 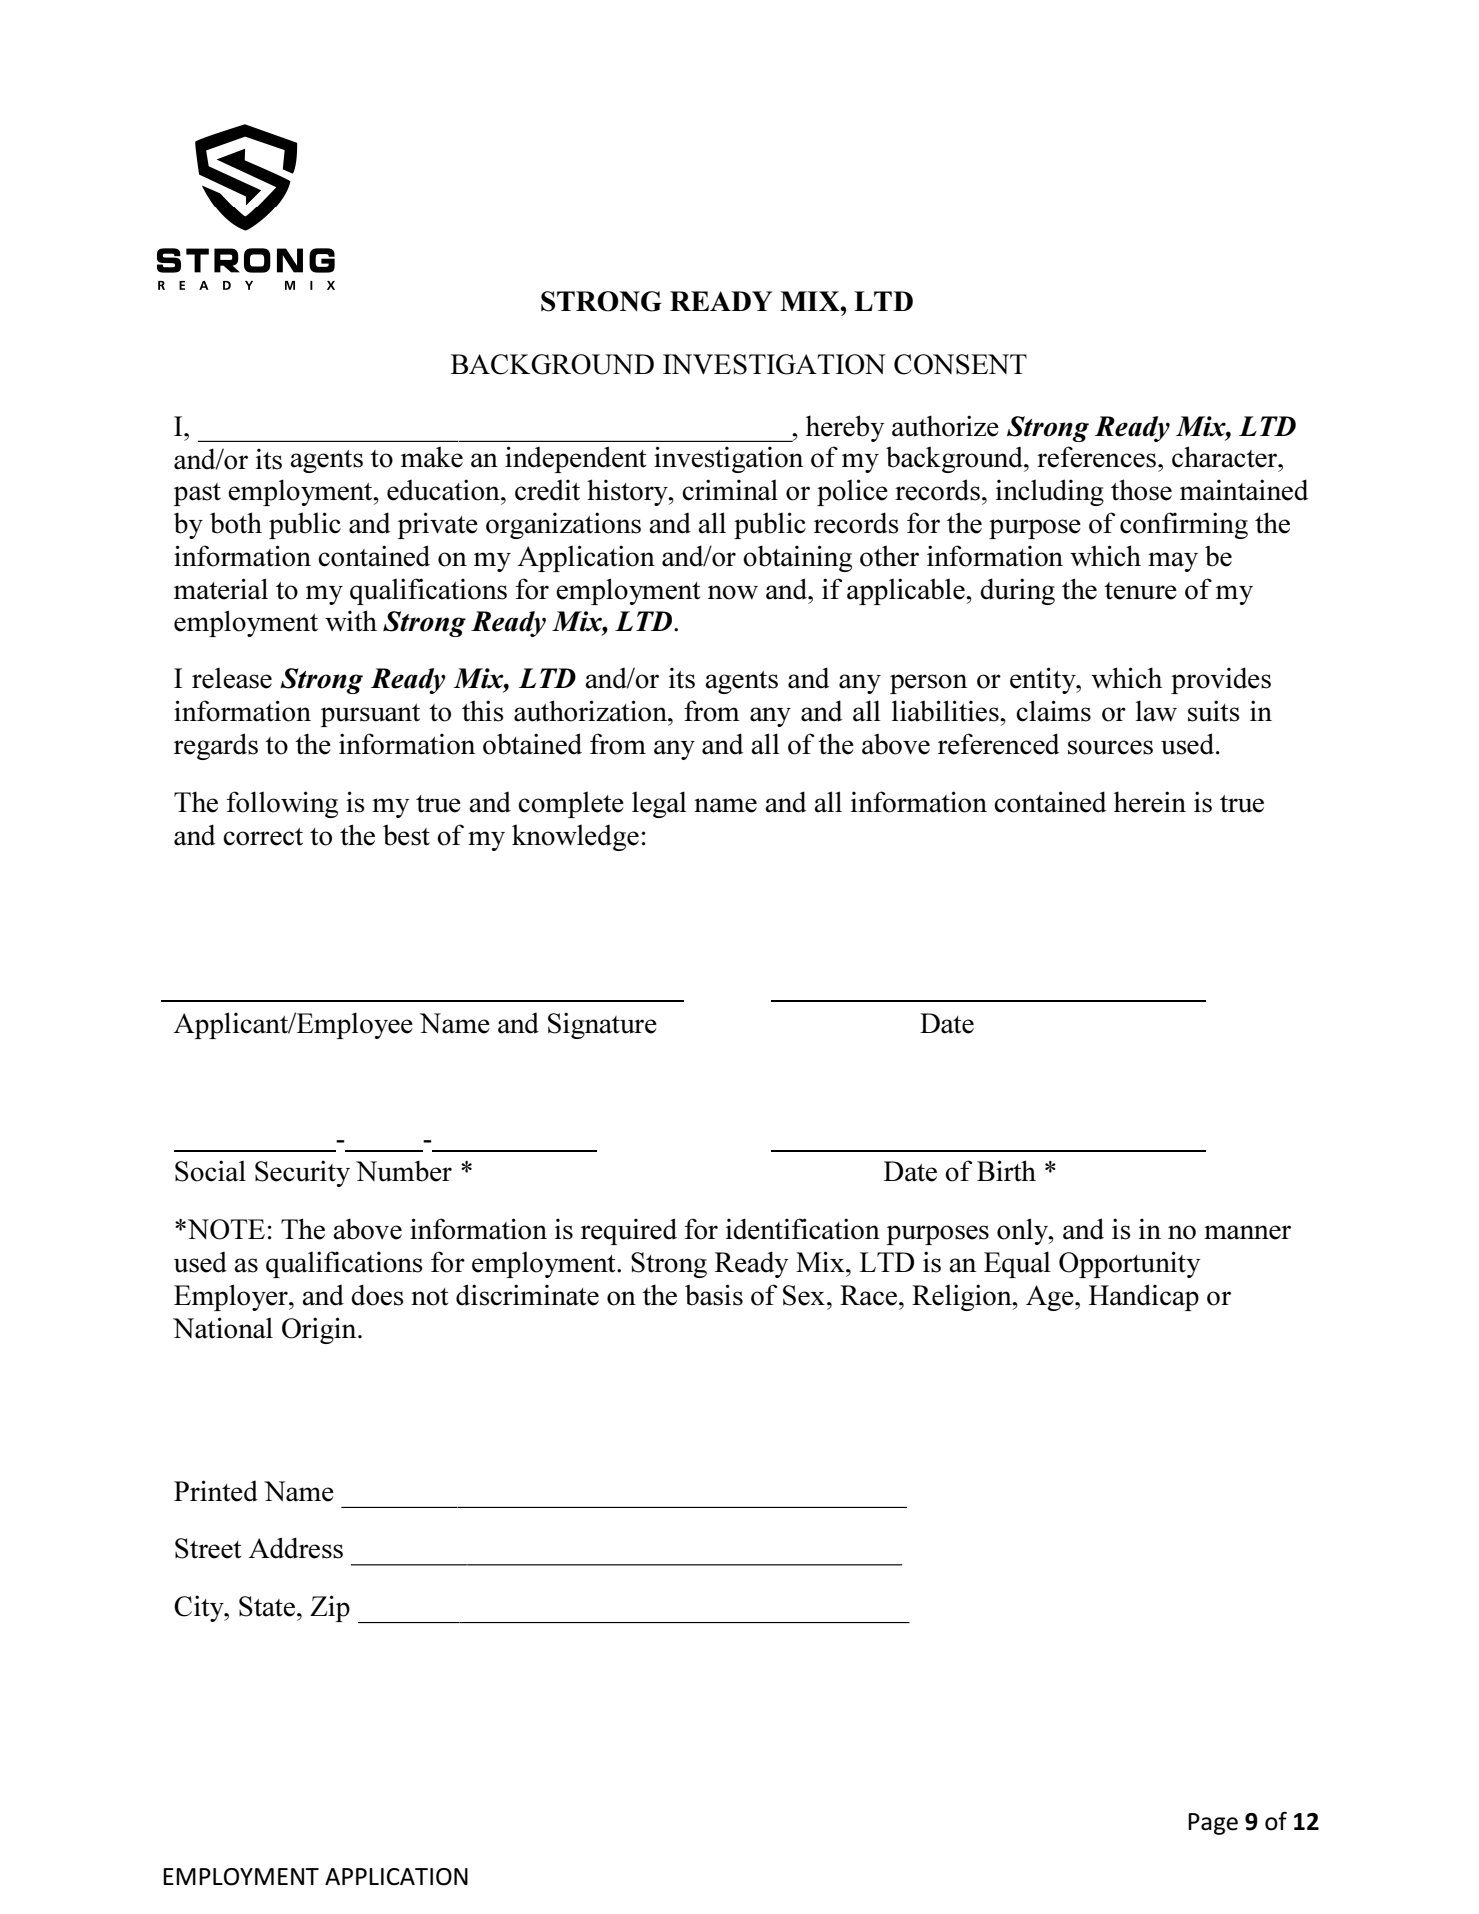 What do you see at coordinates (591, 711) in the image?
I see `authorization` at bounding box center [591, 711].
